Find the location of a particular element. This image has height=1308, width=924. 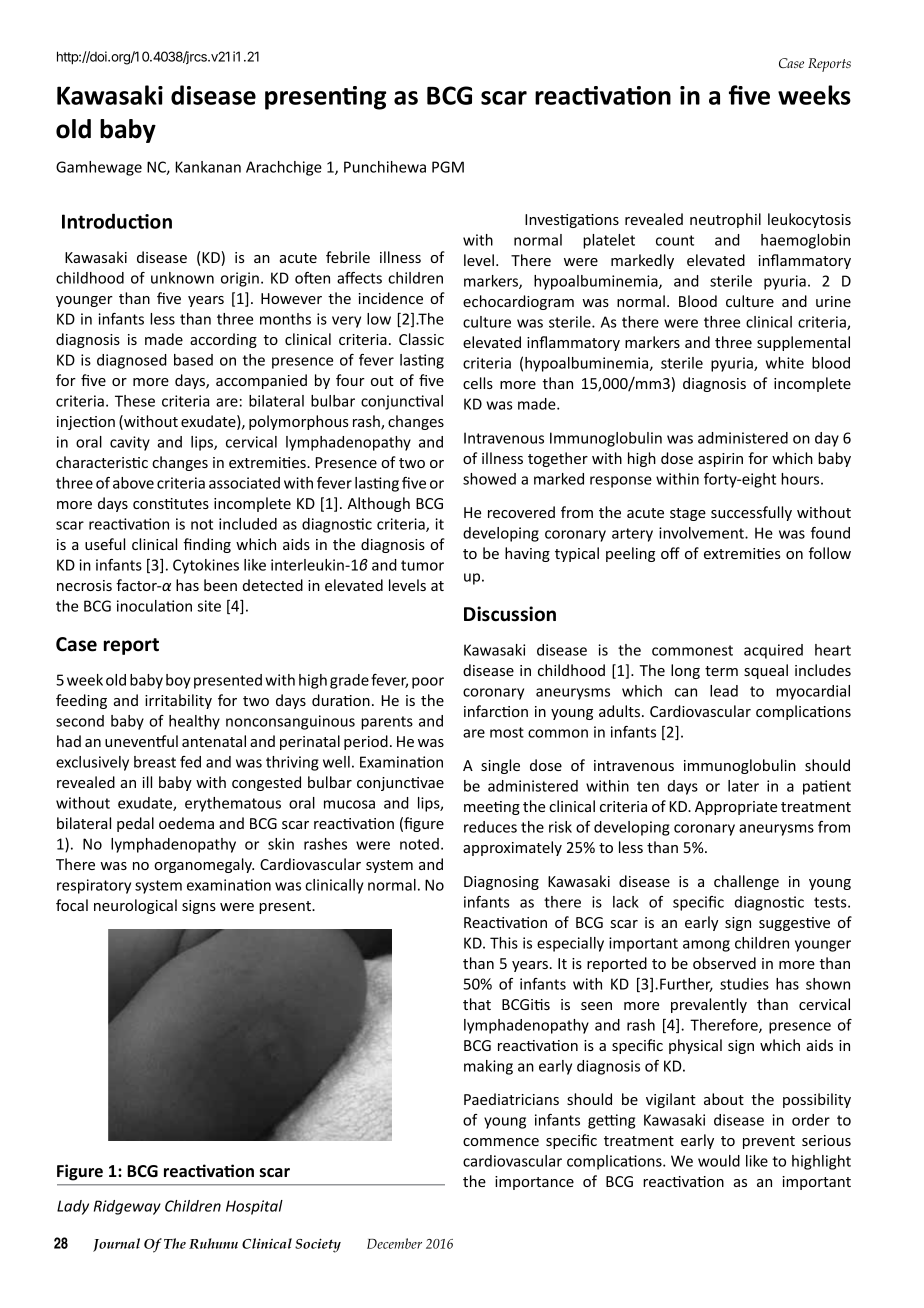

irritability is located at coordinates (178, 701).
